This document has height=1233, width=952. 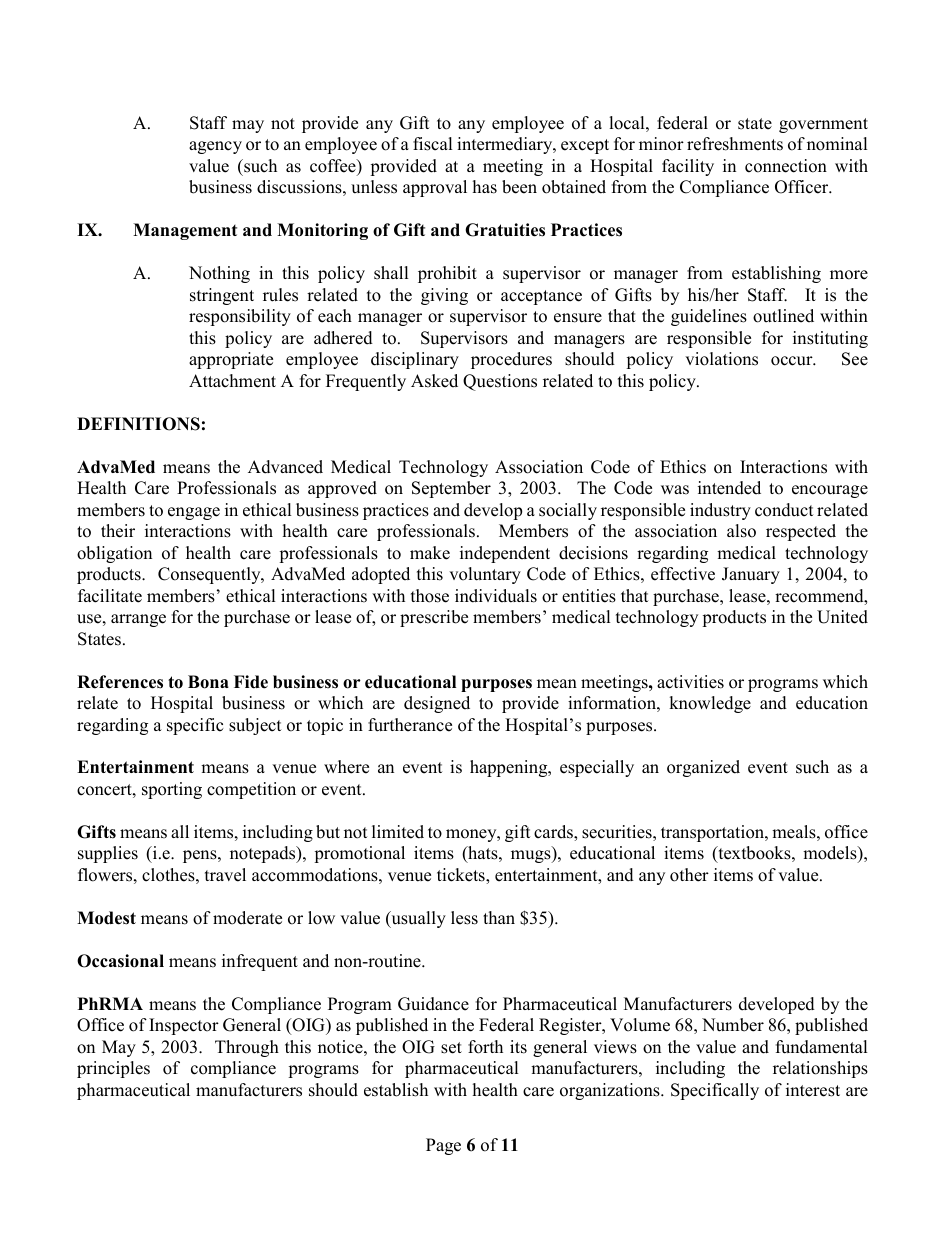 What do you see at coordinates (510, 768) in the document?
I see `happening` at bounding box center [510, 768].
